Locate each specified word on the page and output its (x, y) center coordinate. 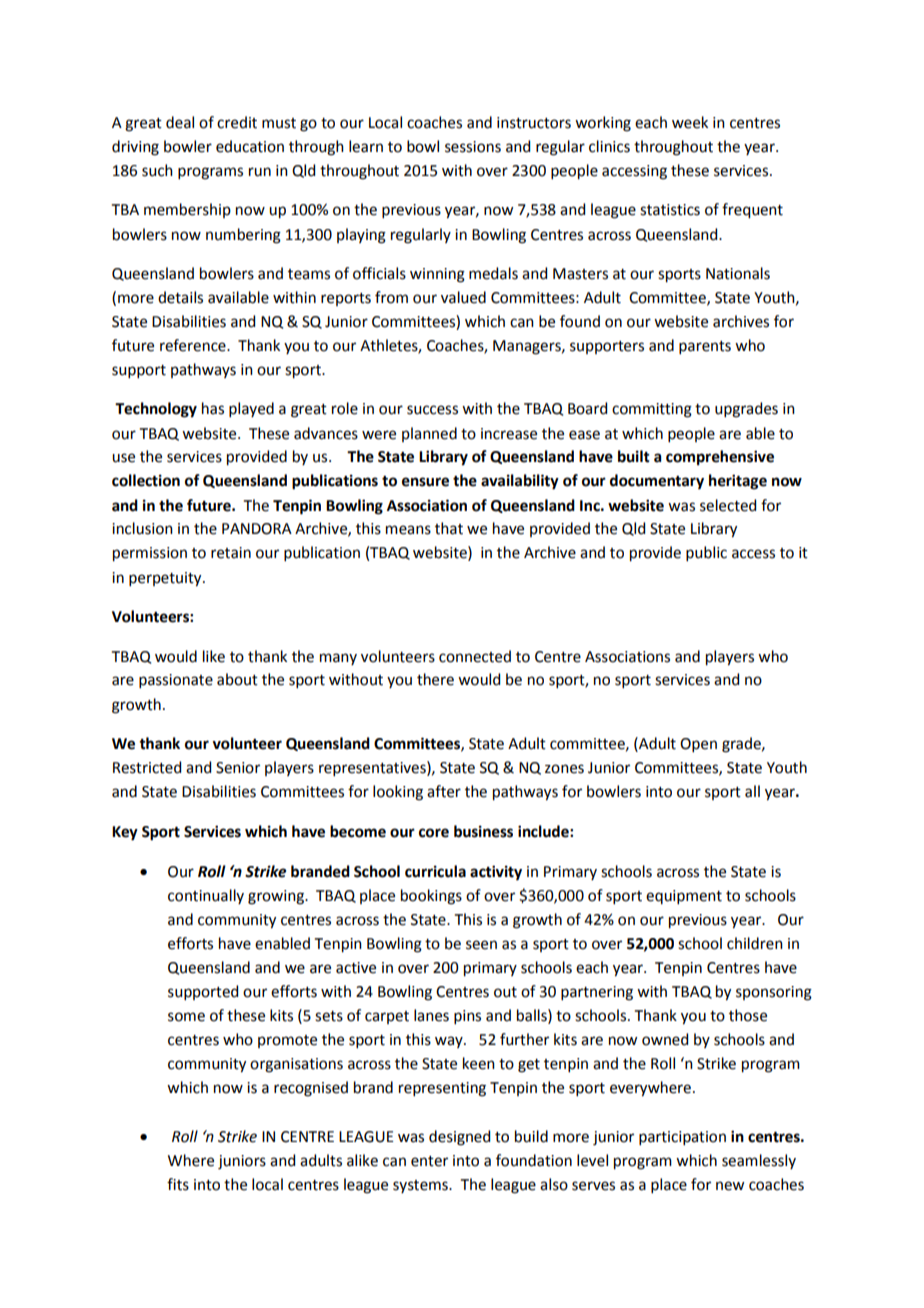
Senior (238, 768)
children (755, 943)
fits (178, 1184)
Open (698, 745)
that (449, 528)
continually (206, 896)
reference (194, 345)
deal (180, 122)
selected (728, 505)
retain (231, 553)
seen (481, 945)
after (444, 791)
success (432, 410)
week (690, 122)
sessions (473, 147)
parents (705, 347)
